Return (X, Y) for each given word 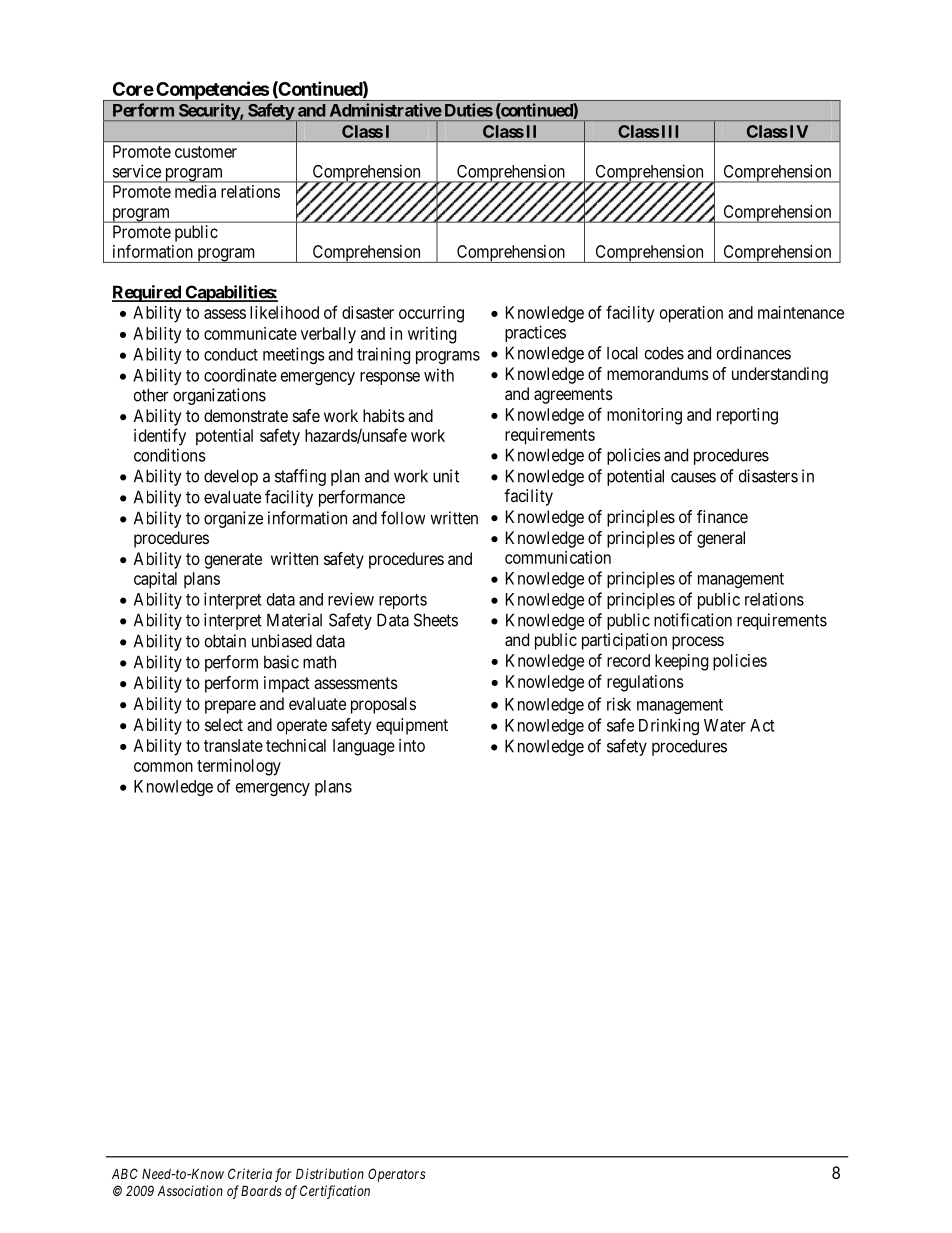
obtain (225, 641)
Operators (396, 1175)
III (670, 131)
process (698, 643)
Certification (335, 1192)
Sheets (436, 620)
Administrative (386, 110)
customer (206, 152)
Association (190, 1190)
